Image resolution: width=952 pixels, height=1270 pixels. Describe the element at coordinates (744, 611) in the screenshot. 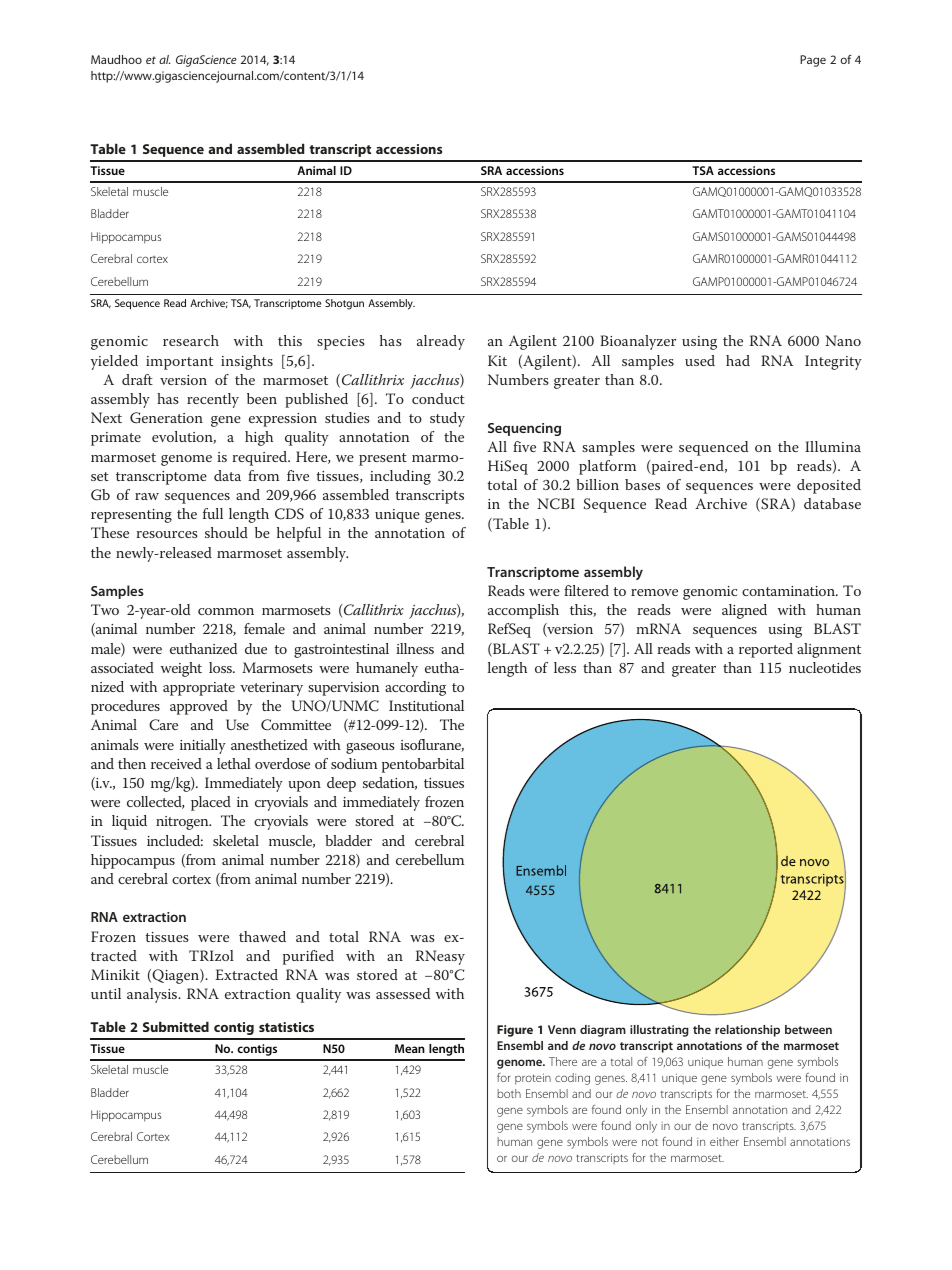

I see `aligned` at that location.
